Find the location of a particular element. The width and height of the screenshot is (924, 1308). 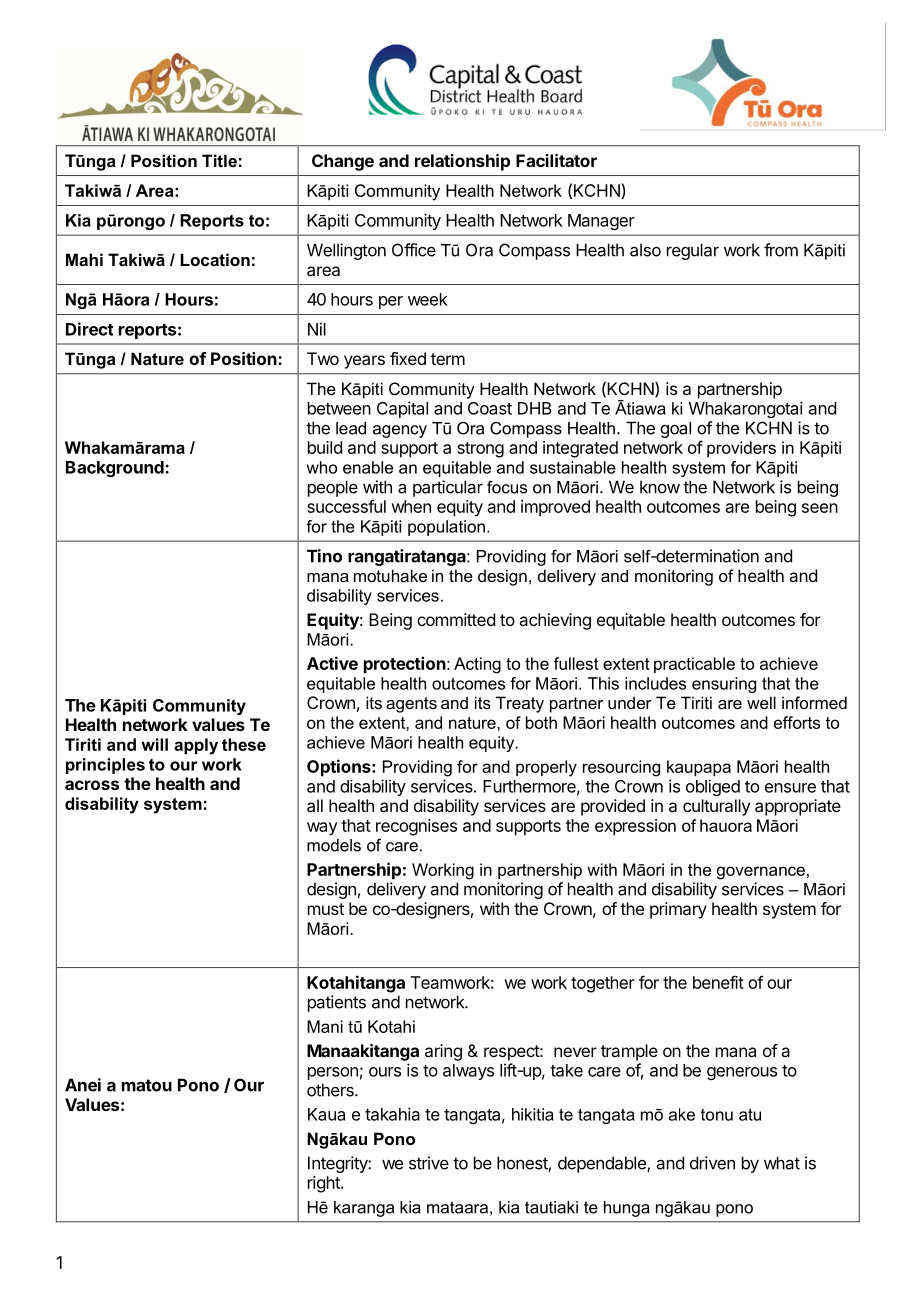

ensuring is located at coordinates (724, 685).
